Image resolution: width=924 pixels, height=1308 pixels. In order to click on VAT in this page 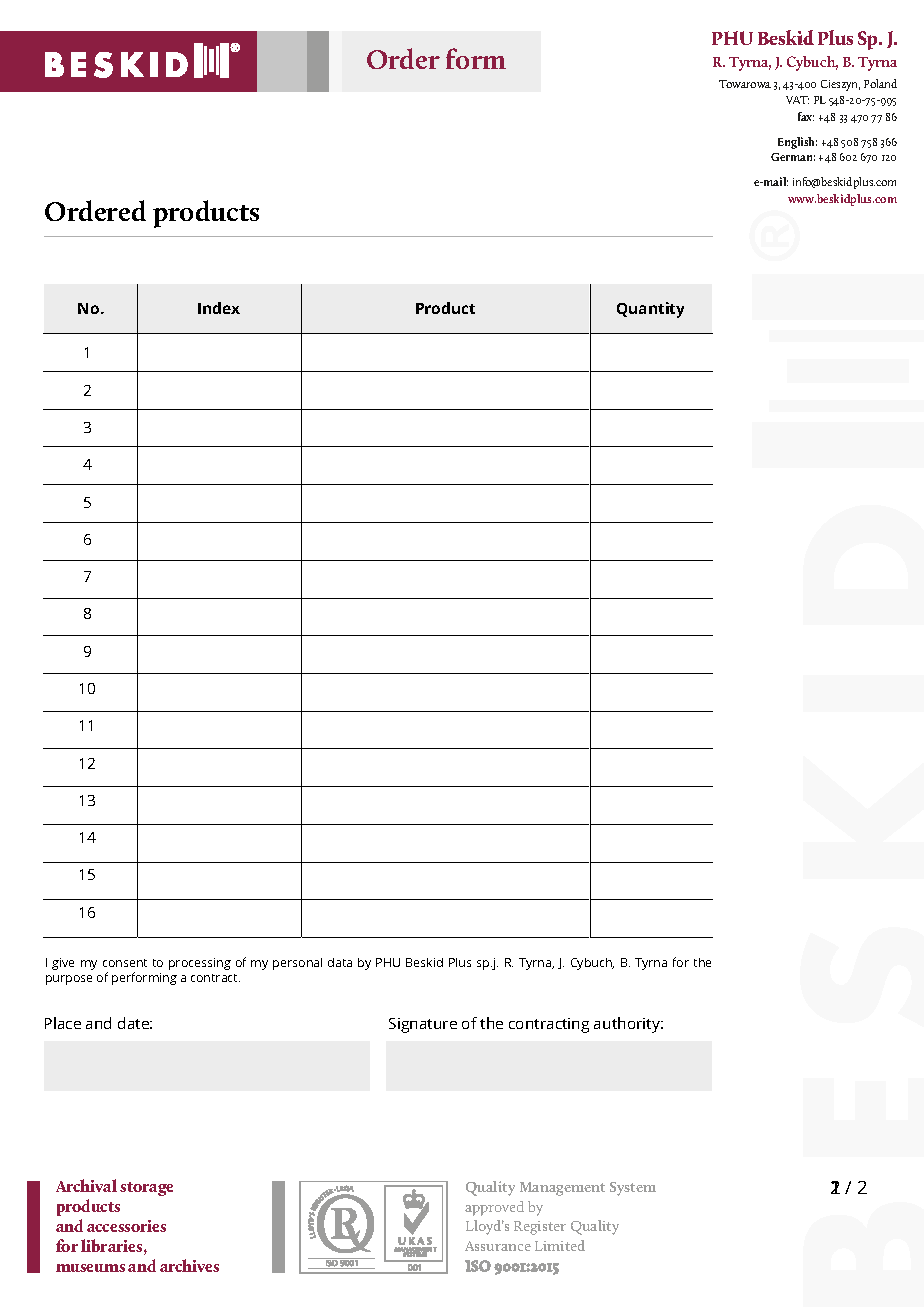, I will do `click(797, 100)`.
